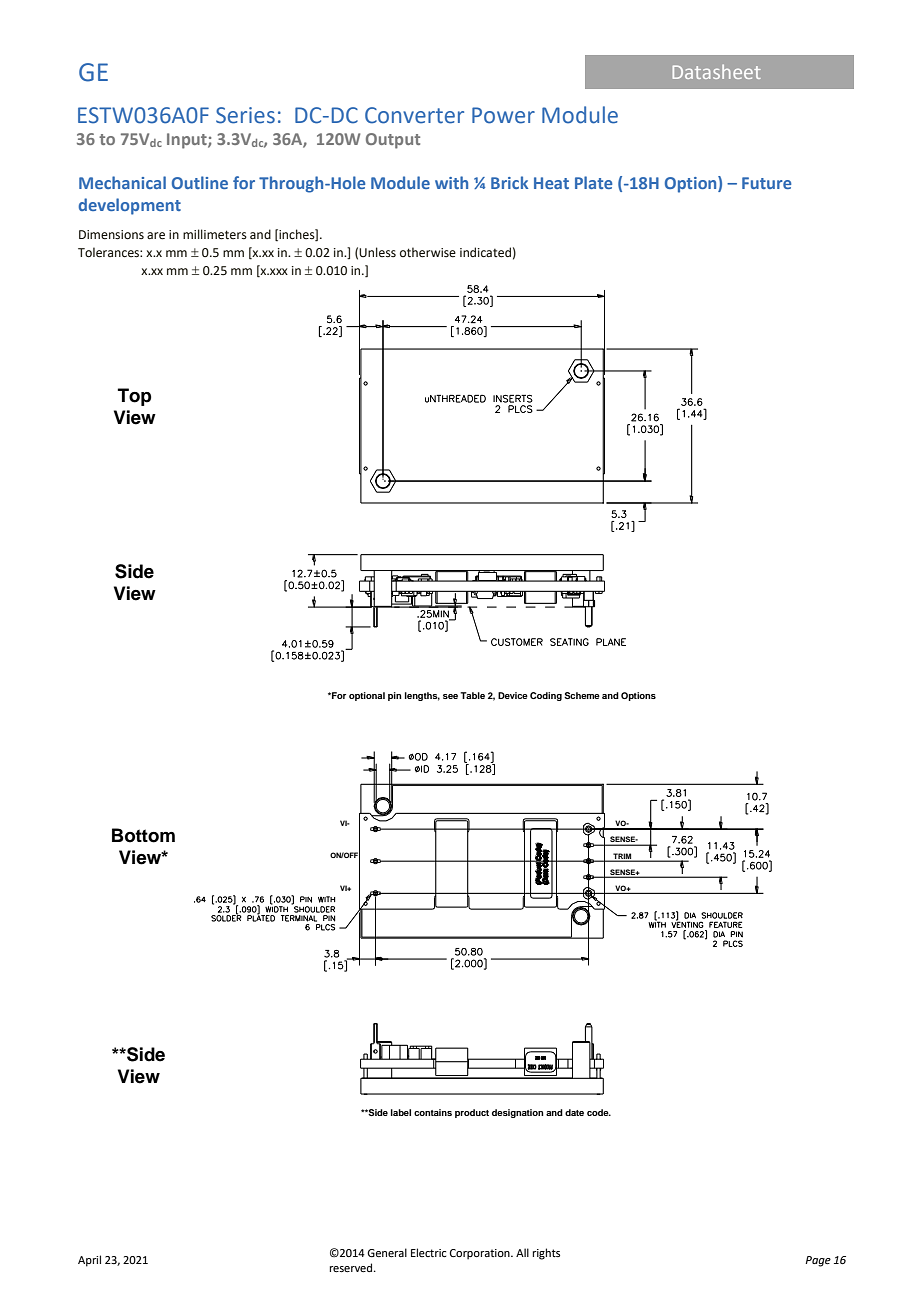 This screenshot has height=1308, width=924. What do you see at coordinates (134, 397) in the screenshot?
I see `Top` at bounding box center [134, 397].
